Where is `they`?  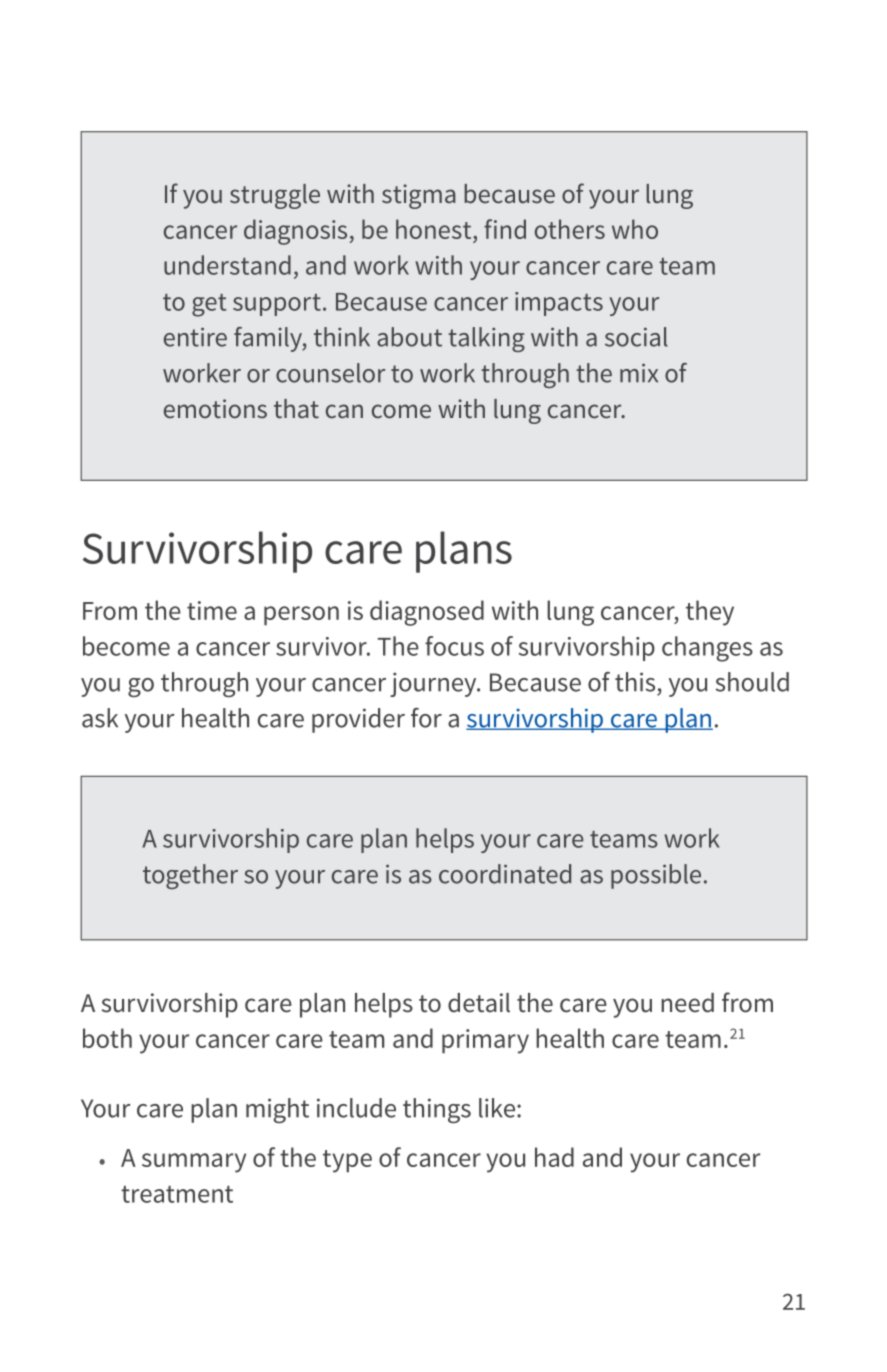
they is located at coordinates (710, 613).
